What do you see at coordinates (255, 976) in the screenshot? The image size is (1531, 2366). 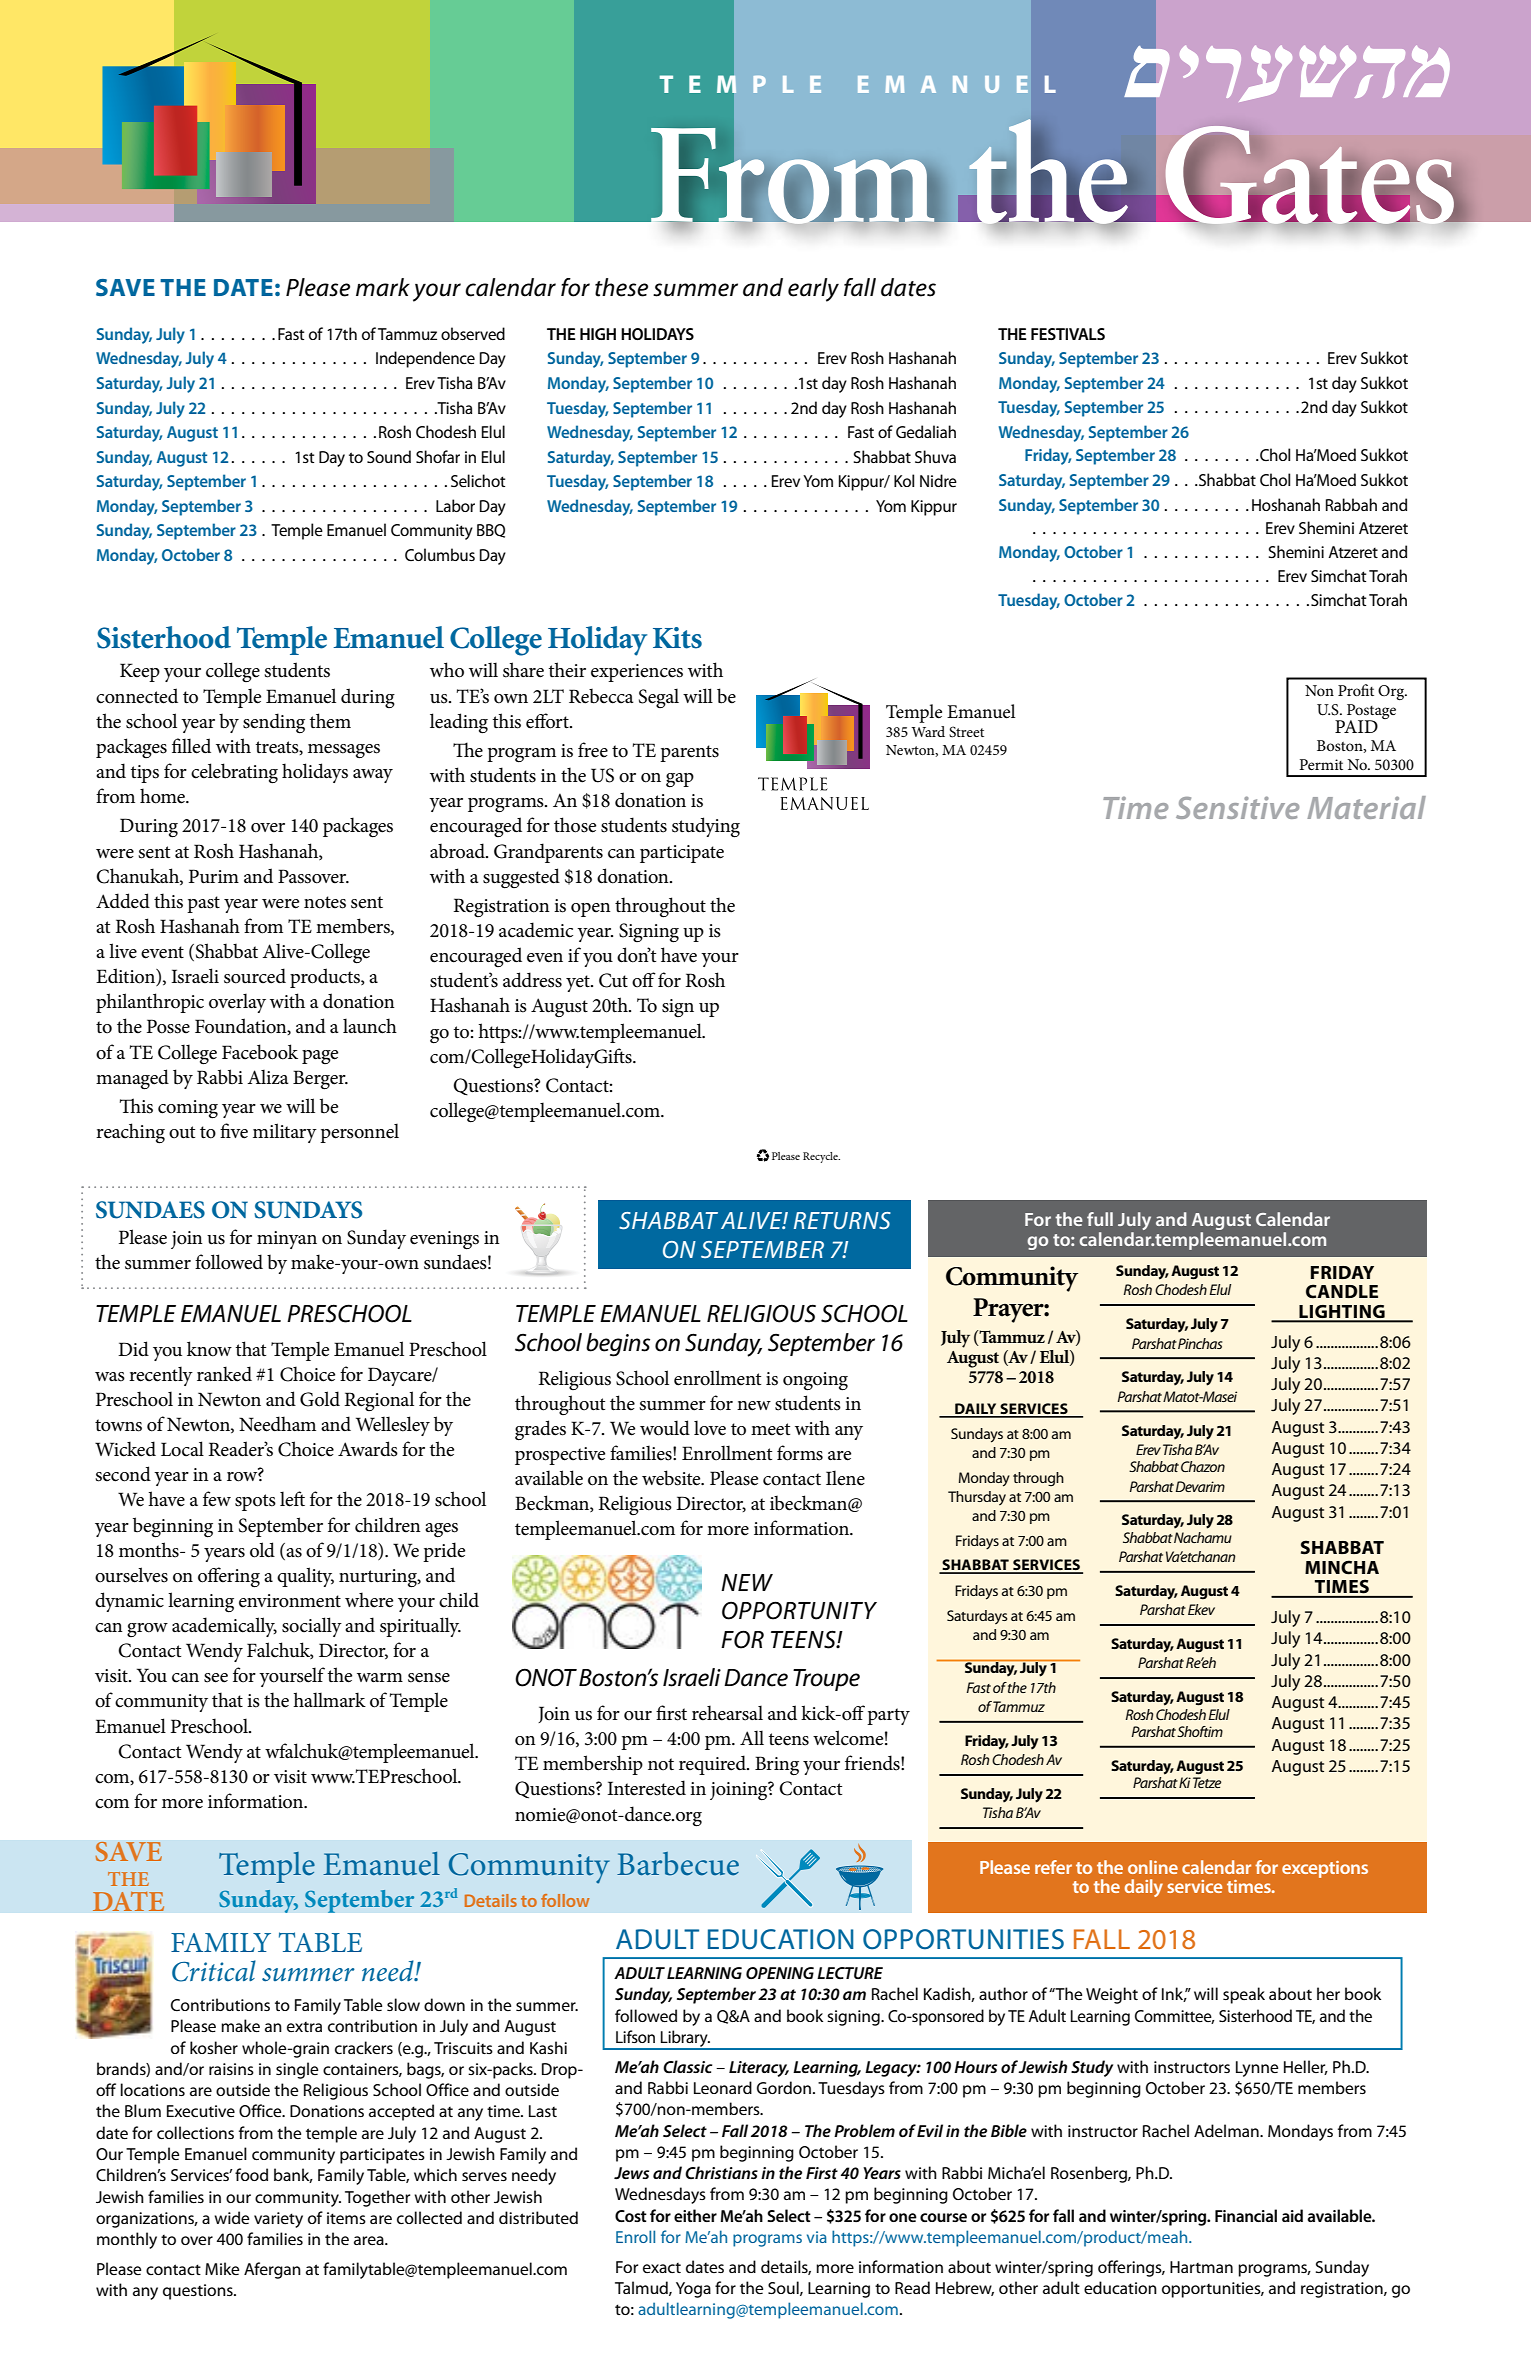 I see `sourced` at bounding box center [255, 976].
